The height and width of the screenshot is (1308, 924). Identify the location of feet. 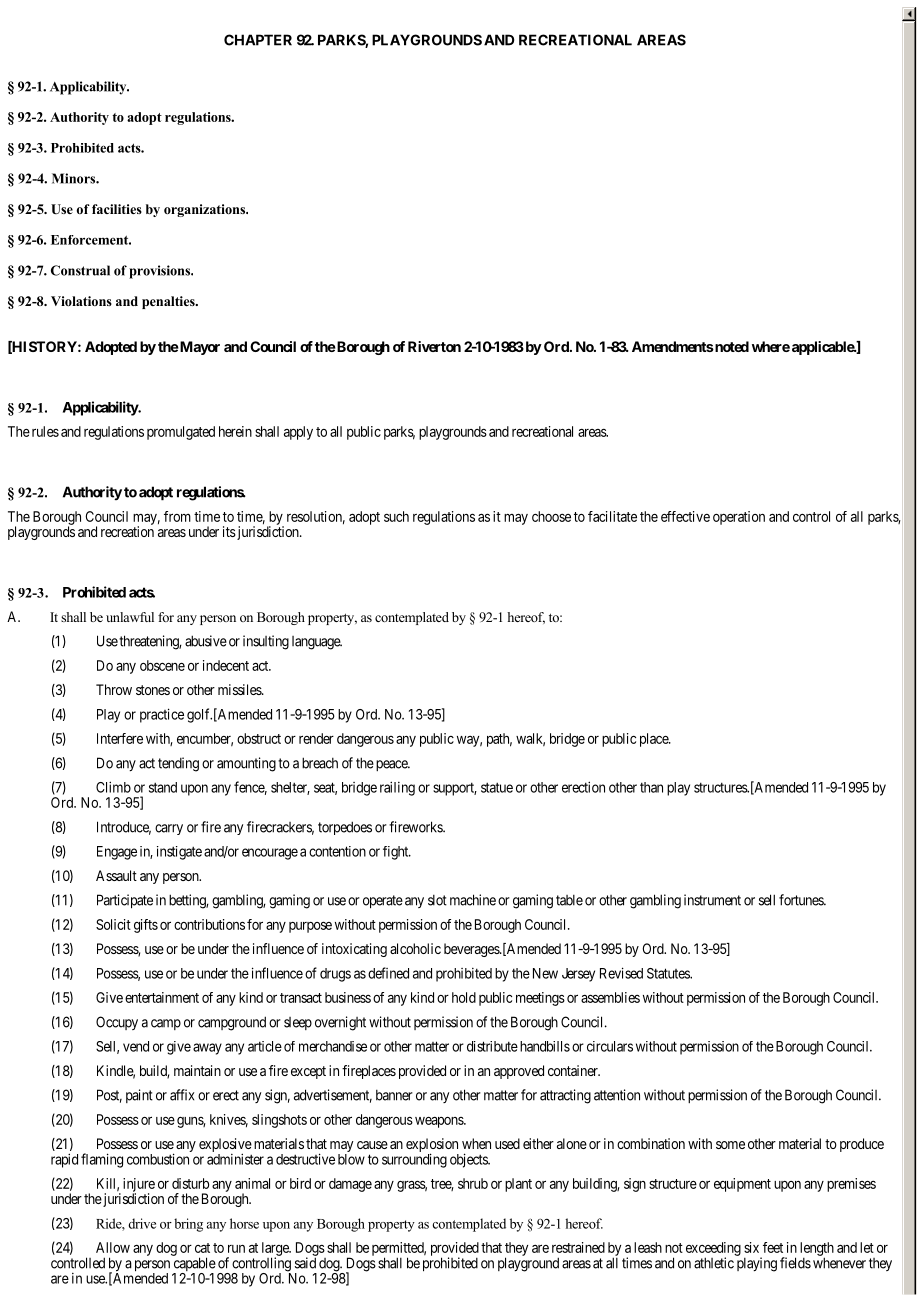
(773, 1247).
